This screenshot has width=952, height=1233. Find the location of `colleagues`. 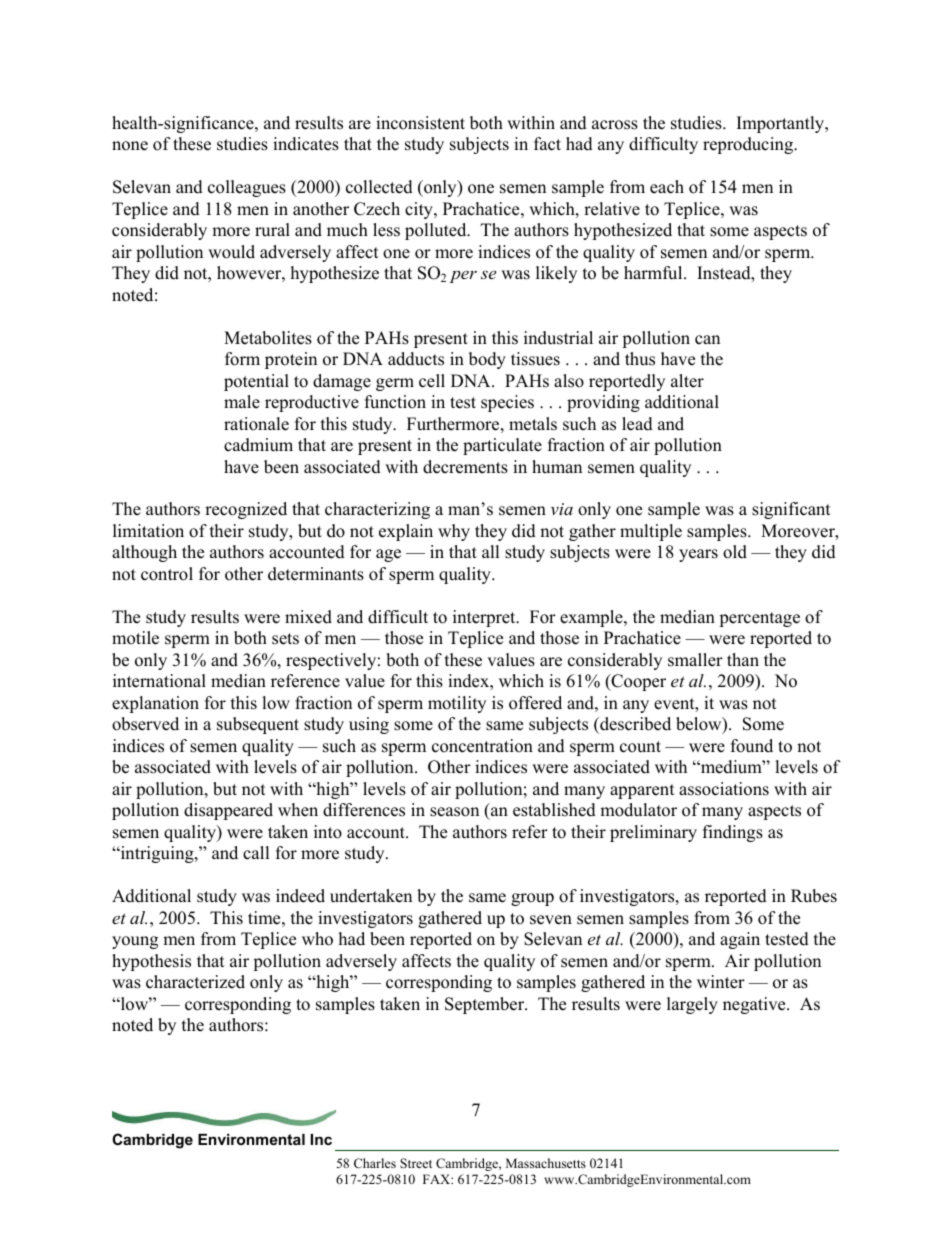

colleagues is located at coordinates (247, 188).
